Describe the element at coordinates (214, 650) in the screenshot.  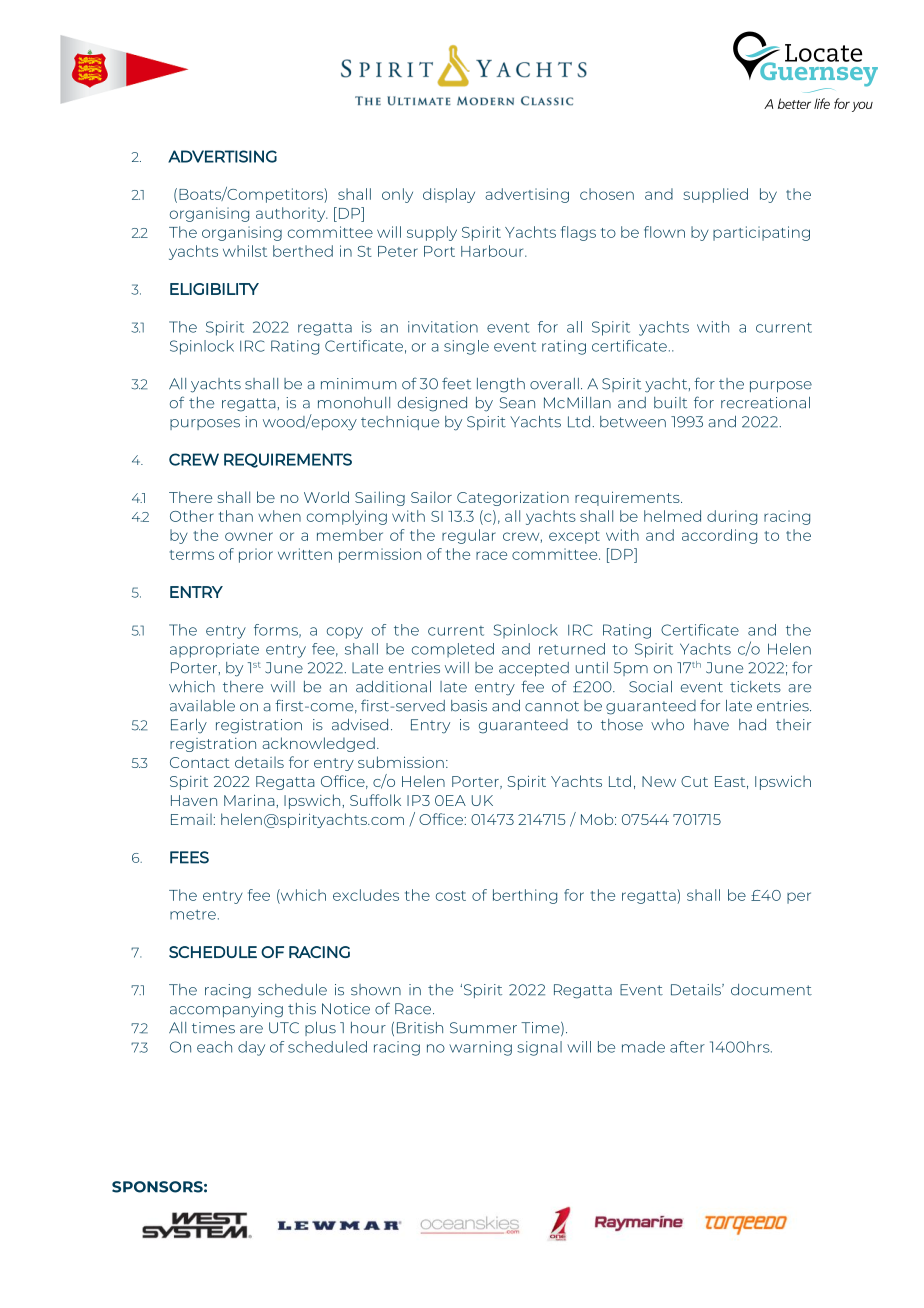
I see `appropriate` at that location.
